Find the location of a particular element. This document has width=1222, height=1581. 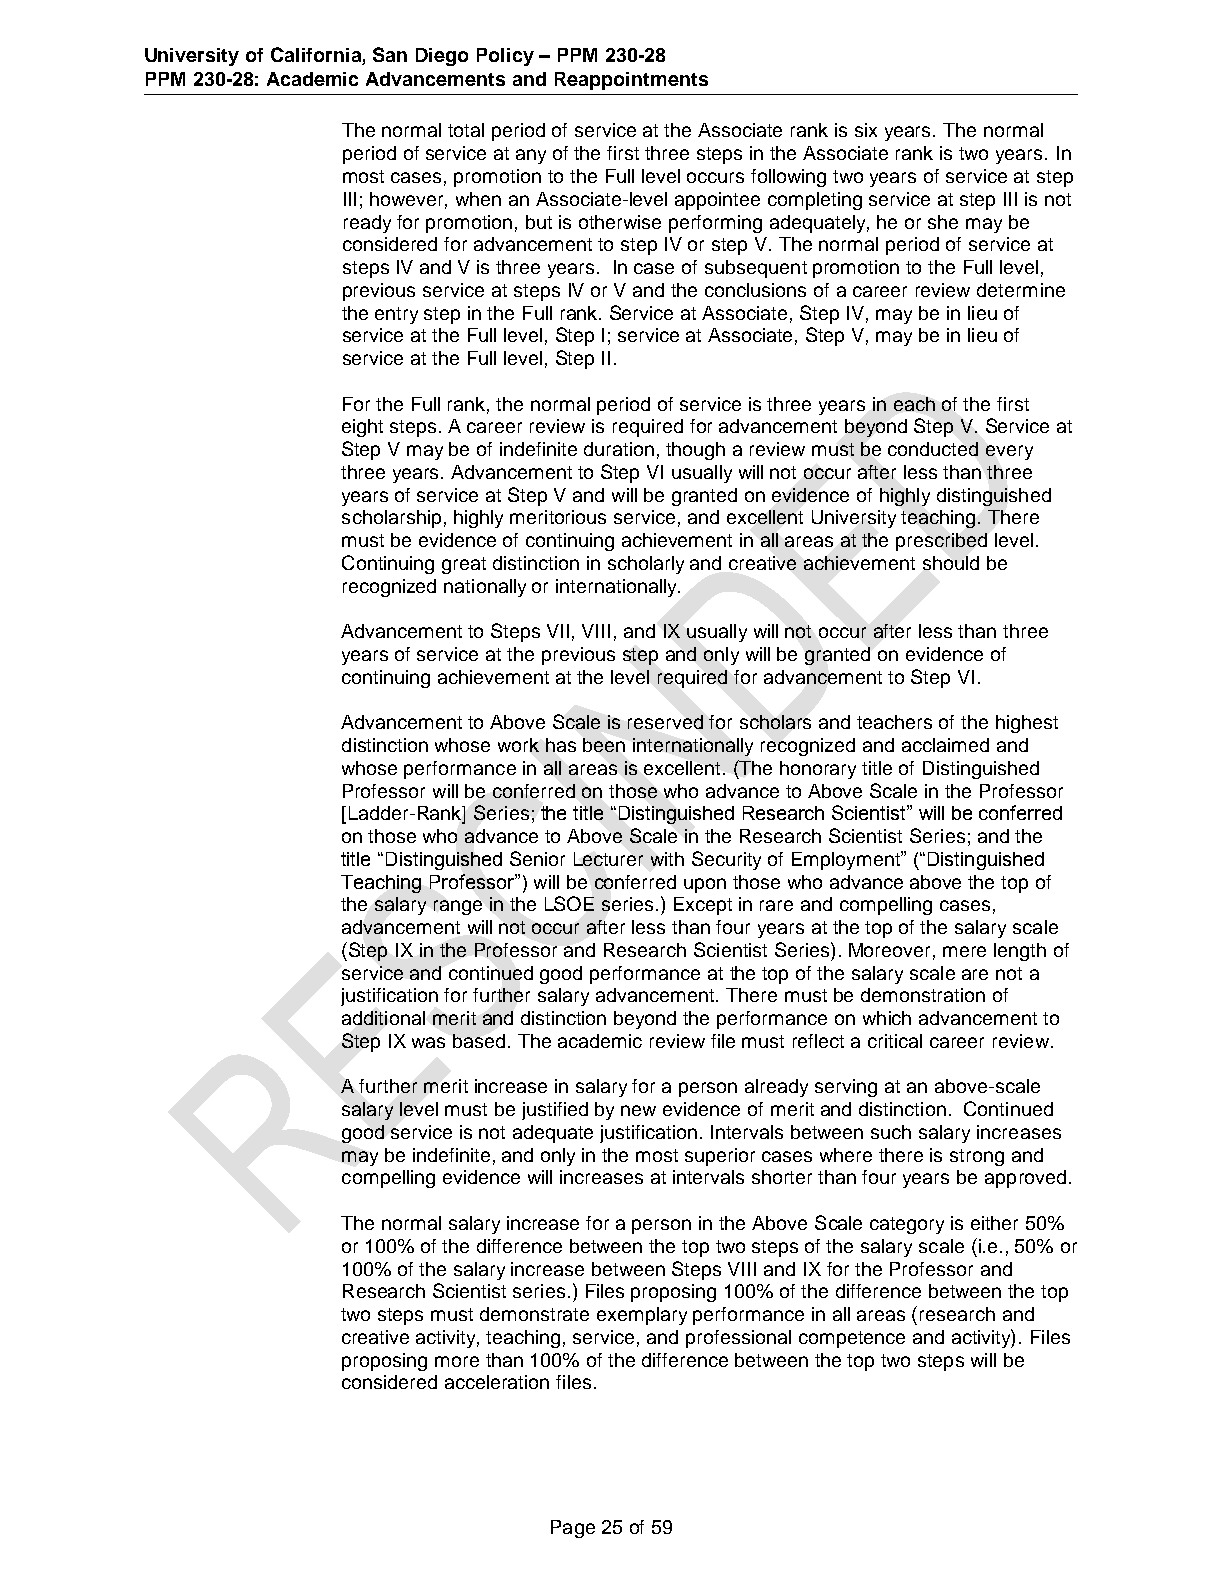

acceleration is located at coordinates (497, 1382).
